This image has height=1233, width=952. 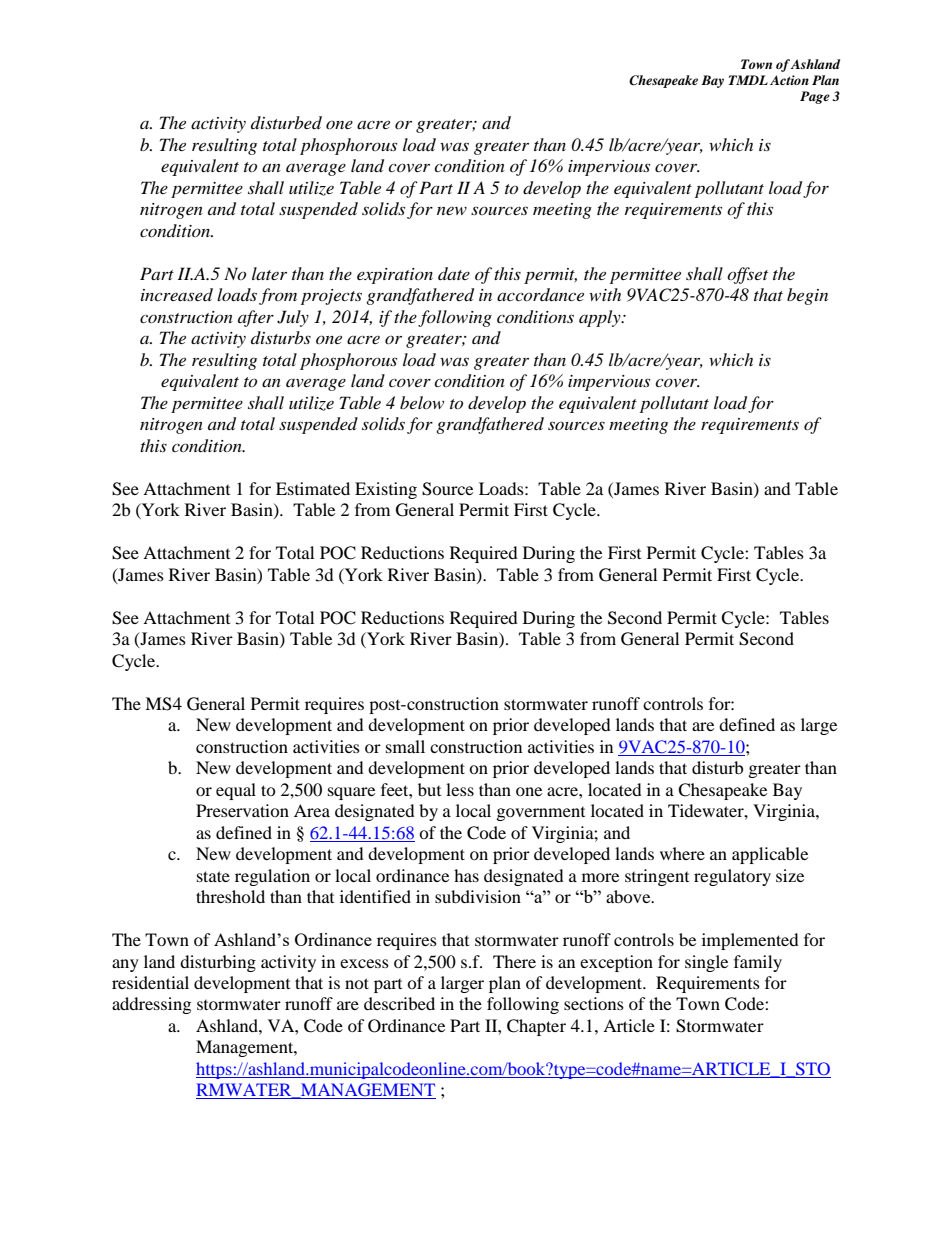 What do you see at coordinates (601, 318) in the image?
I see `apply` at bounding box center [601, 318].
